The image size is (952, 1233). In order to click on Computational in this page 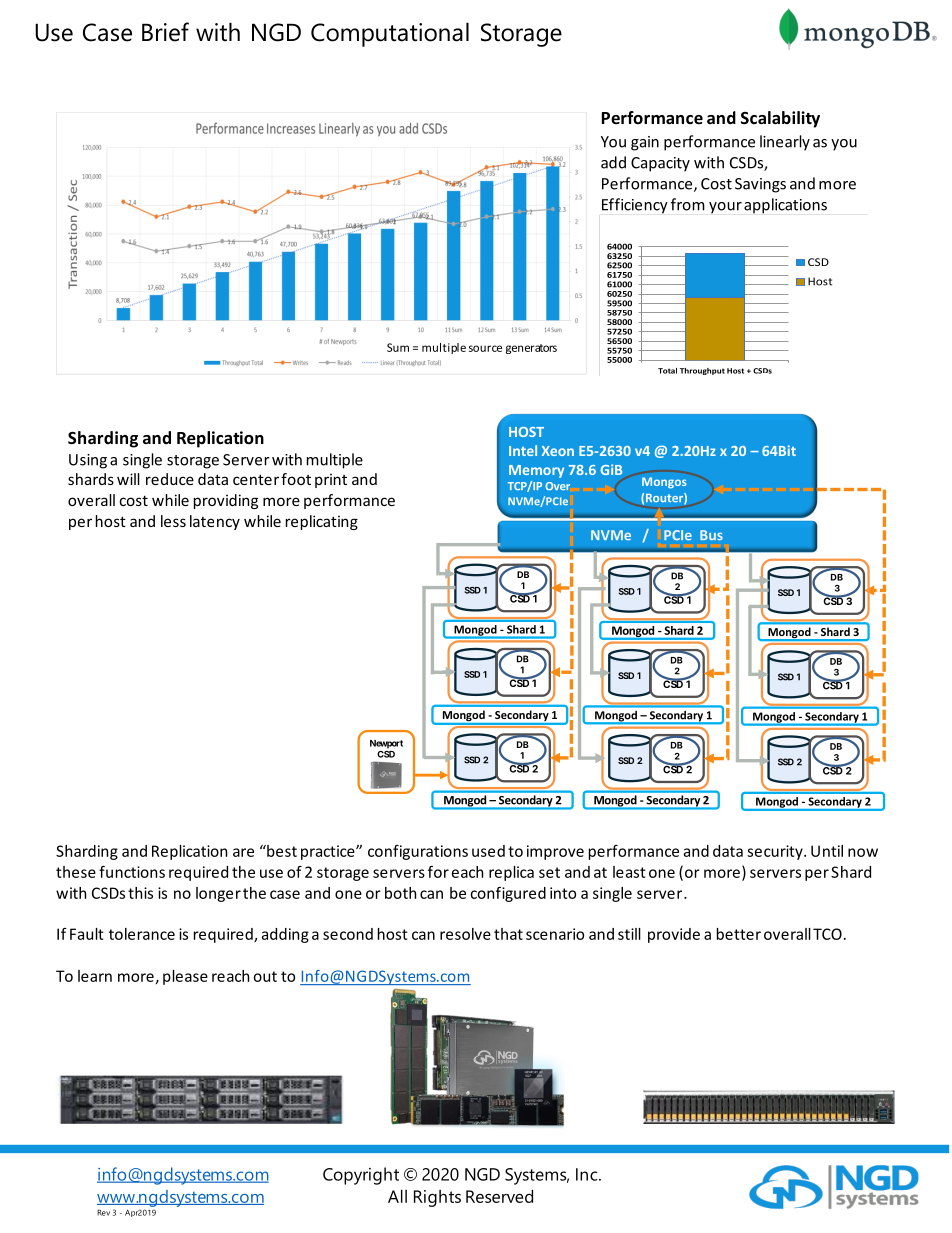, I will do `click(390, 35)`.
